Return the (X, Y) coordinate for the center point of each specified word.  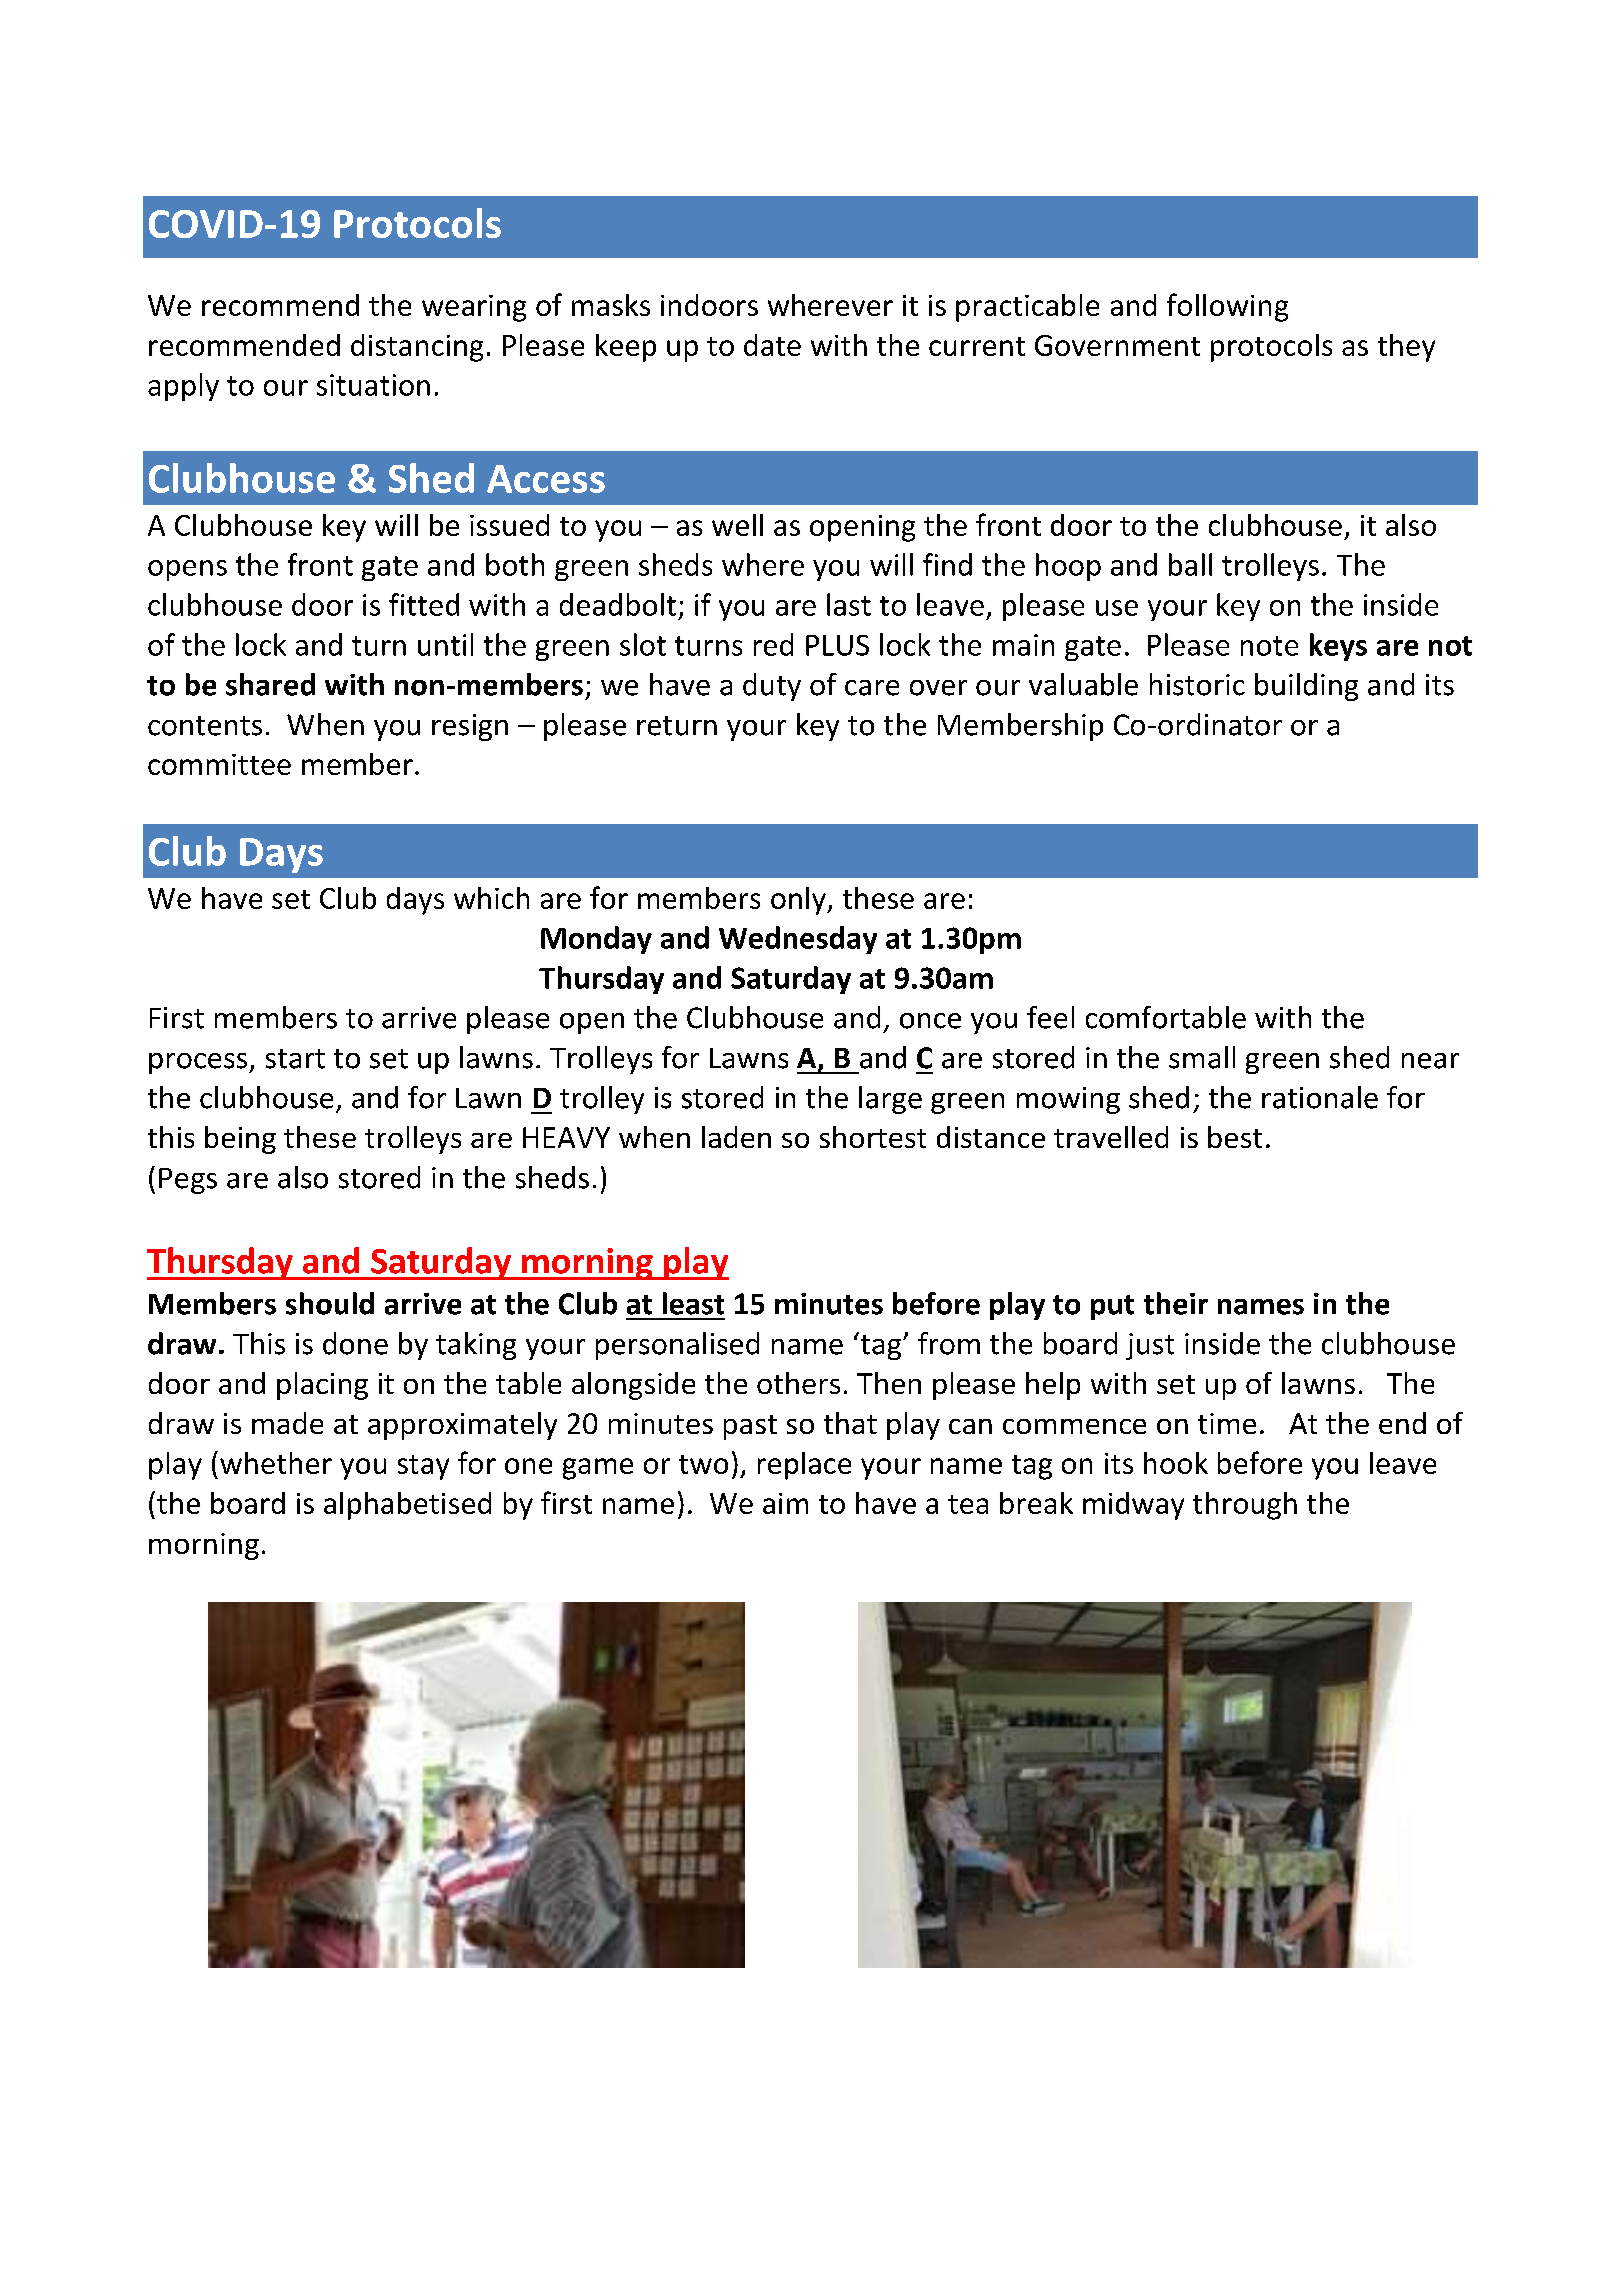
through (1245, 1506)
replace (804, 1466)
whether (276, 1463)
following (1227, 307)
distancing (417, 348)
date (772, 345)
